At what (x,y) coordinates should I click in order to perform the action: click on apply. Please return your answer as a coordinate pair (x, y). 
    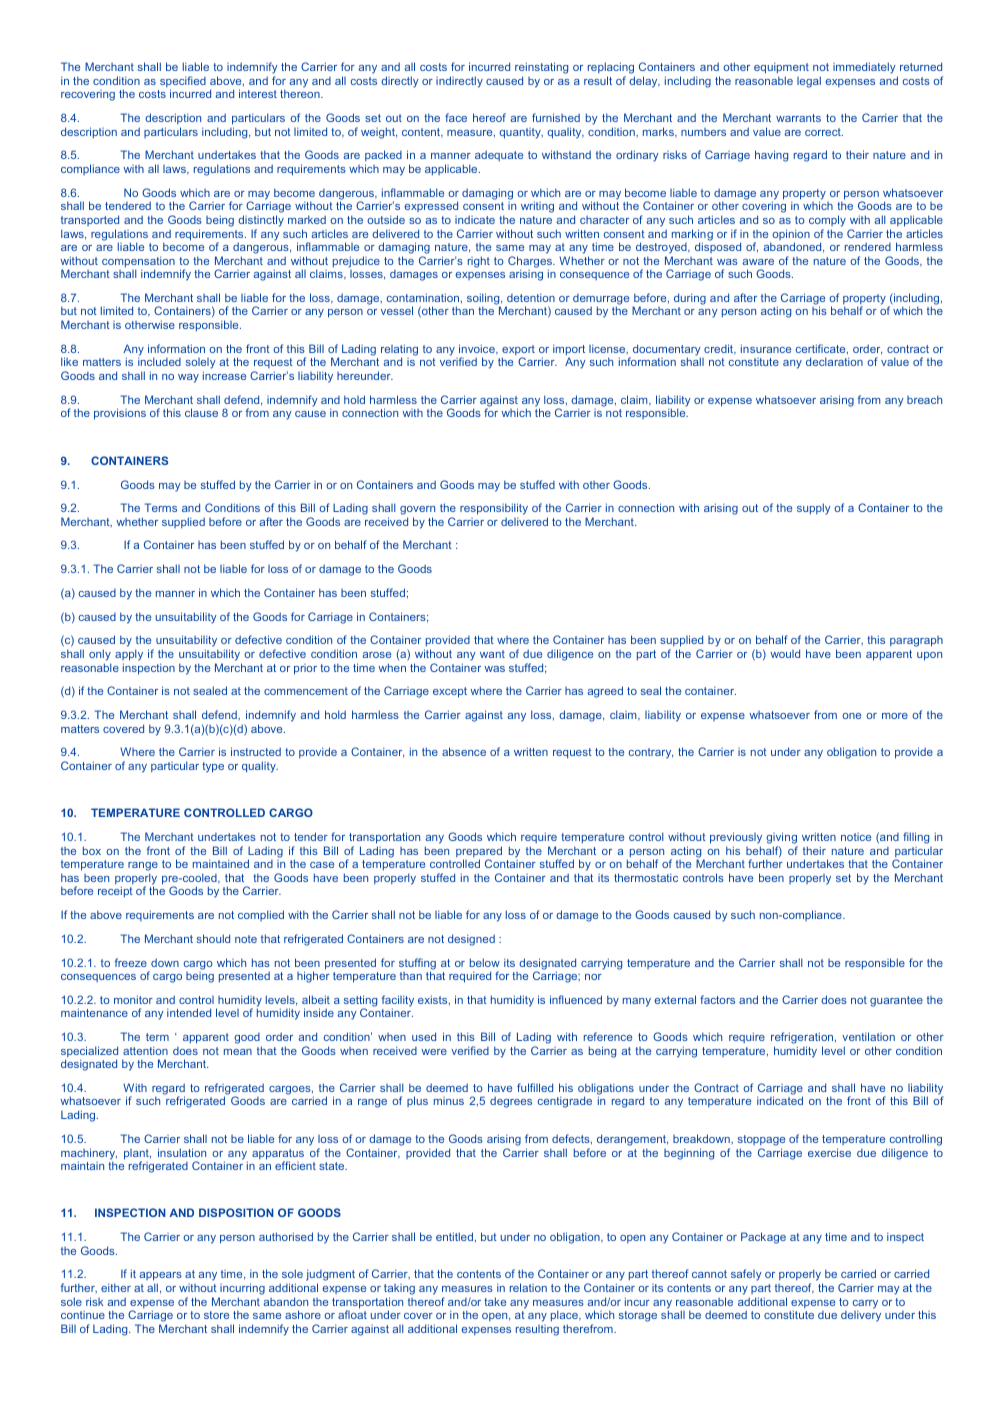
    Looking at the image, I should click on (129, 655).
